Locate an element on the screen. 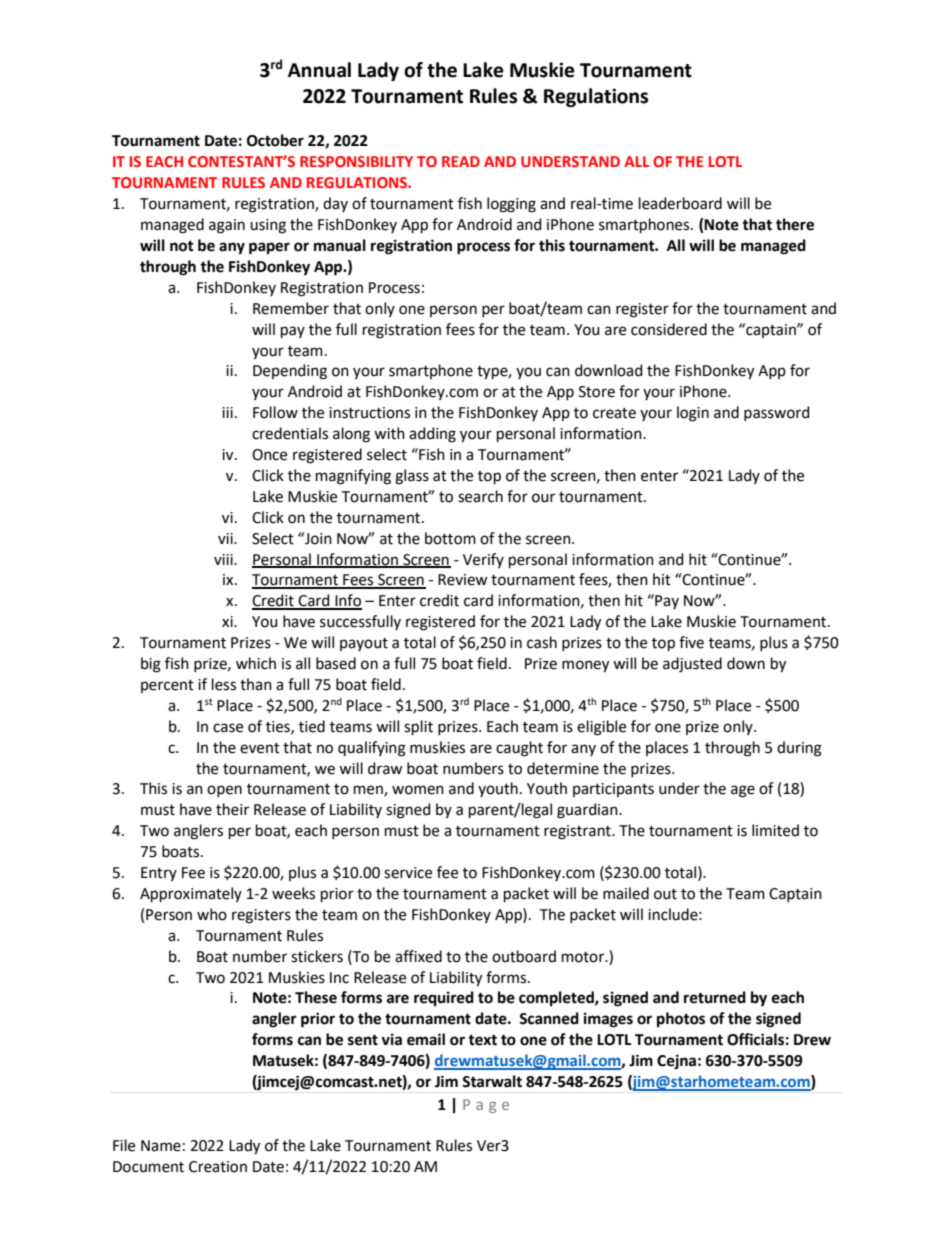 This screenshot has width=952, height=1233. who is located at coordinates (212, 914).
